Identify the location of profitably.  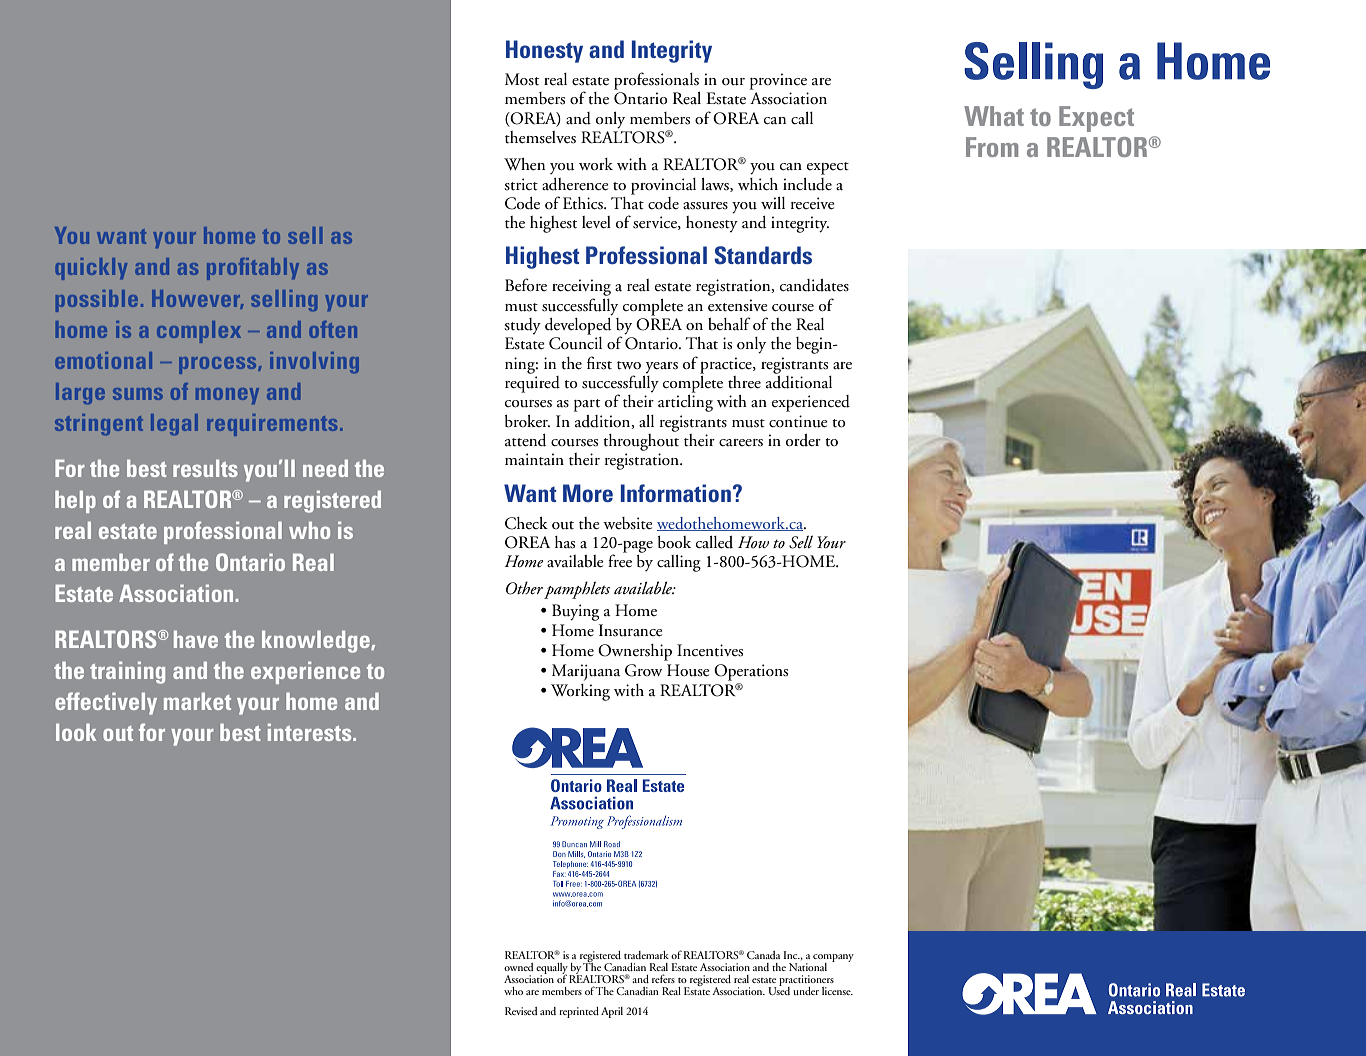
(253, 269).
